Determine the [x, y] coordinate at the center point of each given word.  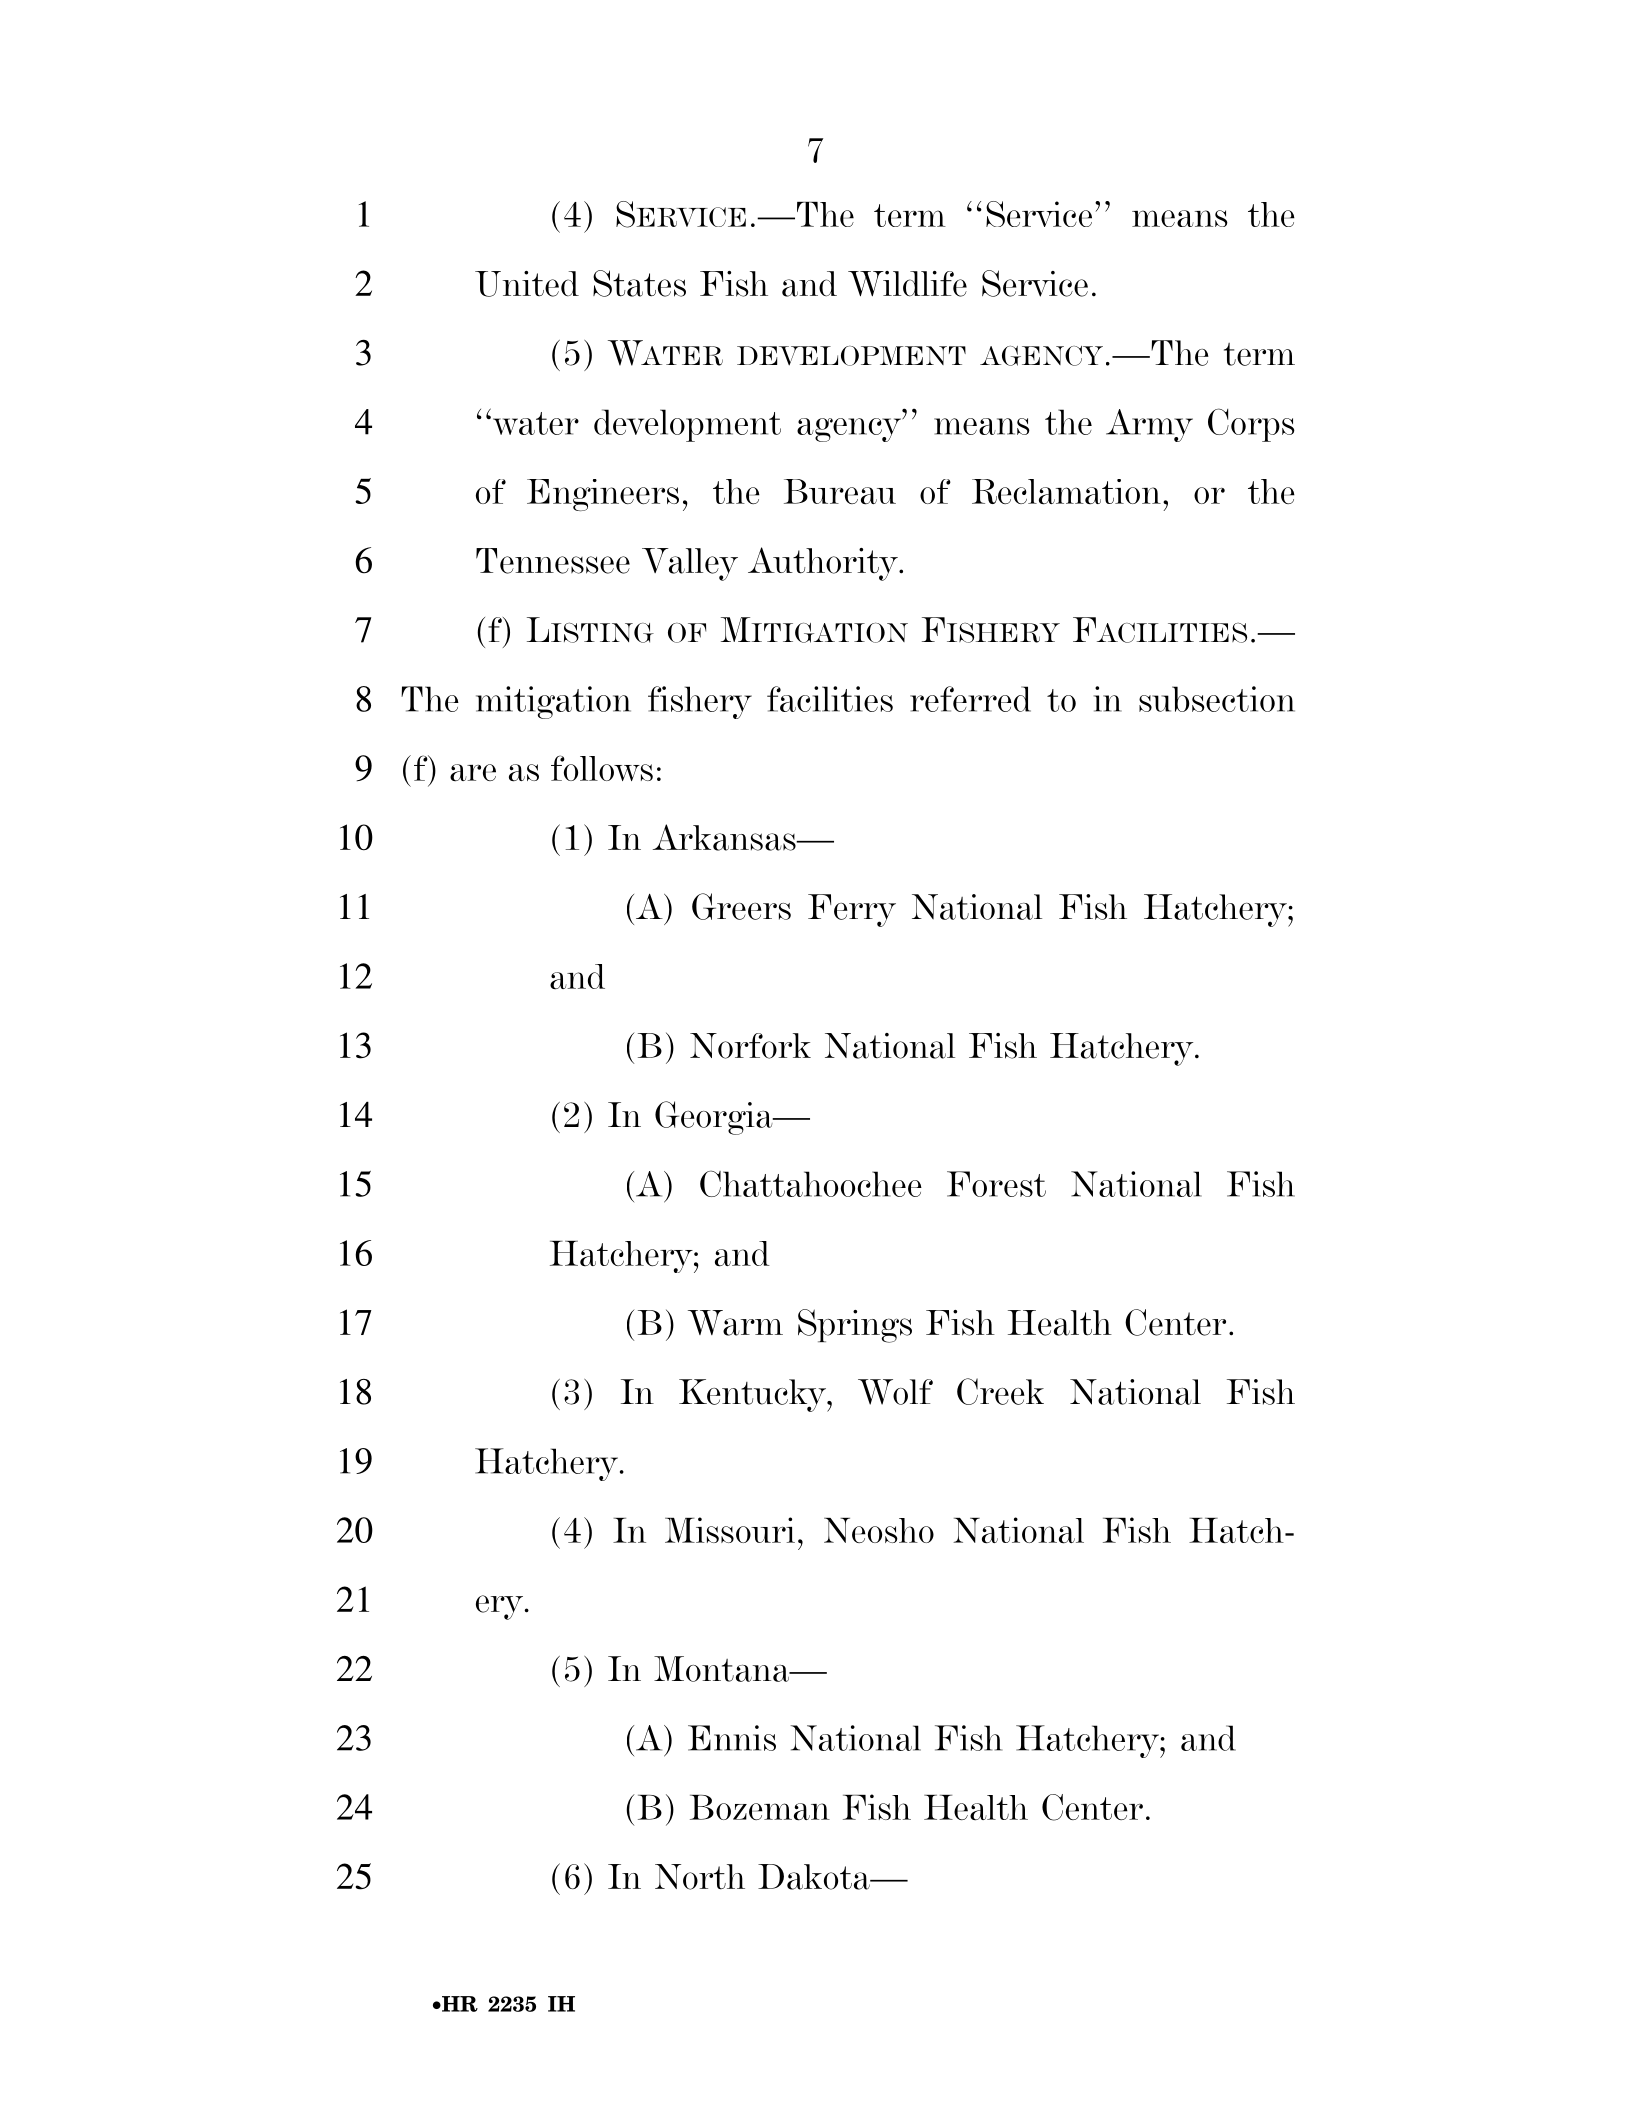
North [700, 1877]
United [527, 284]
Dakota [815, 1877]
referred [970, 699]
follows [602, 768]
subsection [1217, 699]
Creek [1000, 1391]
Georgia [715, 1118]
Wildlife [907, 284]
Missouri [730, 1530]
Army [1149, 425]
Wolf [895, 1392]
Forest [996, 1184]
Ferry [852, 910]
